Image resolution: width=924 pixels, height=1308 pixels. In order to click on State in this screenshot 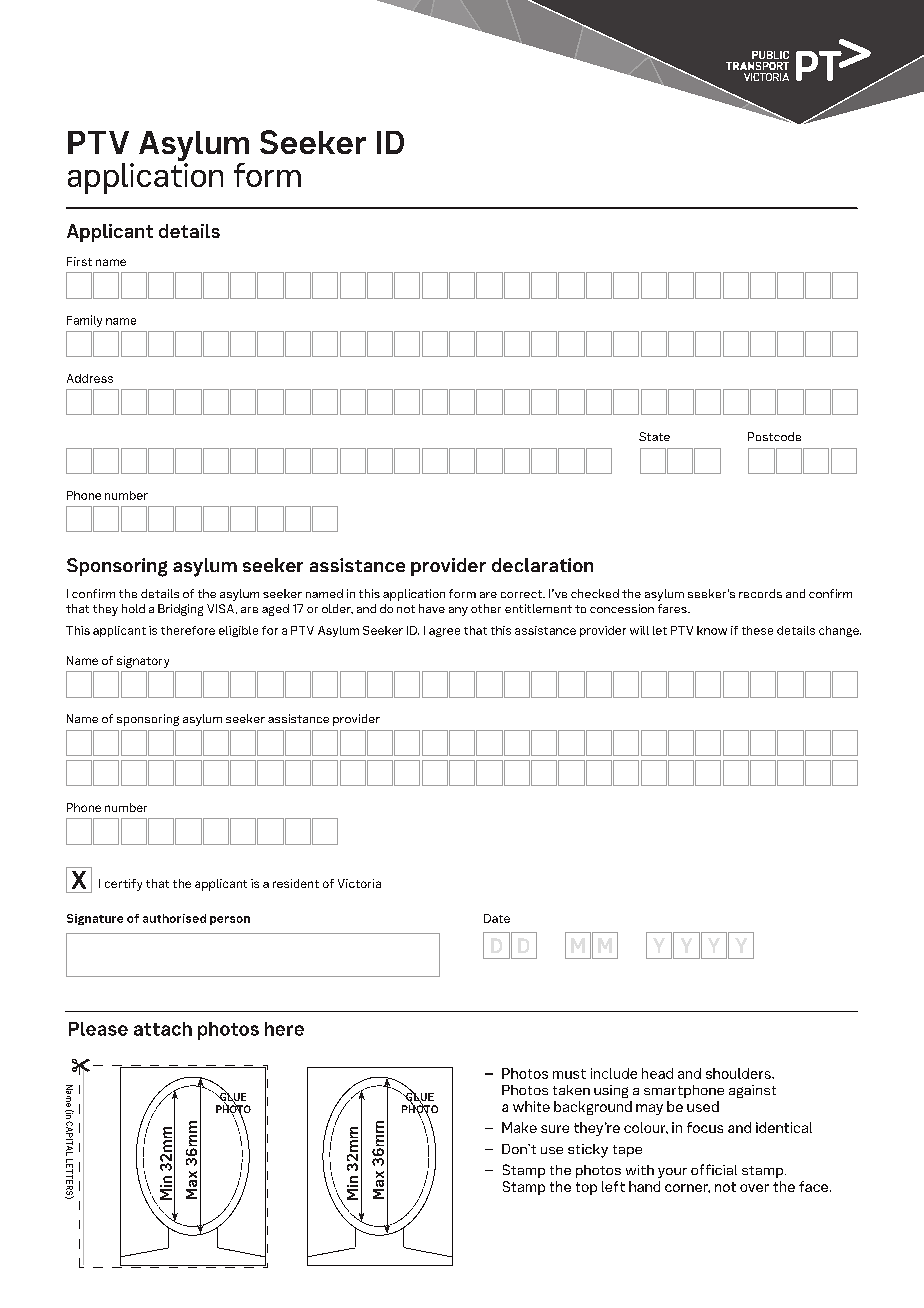, I will do `click(654, 436)`.
